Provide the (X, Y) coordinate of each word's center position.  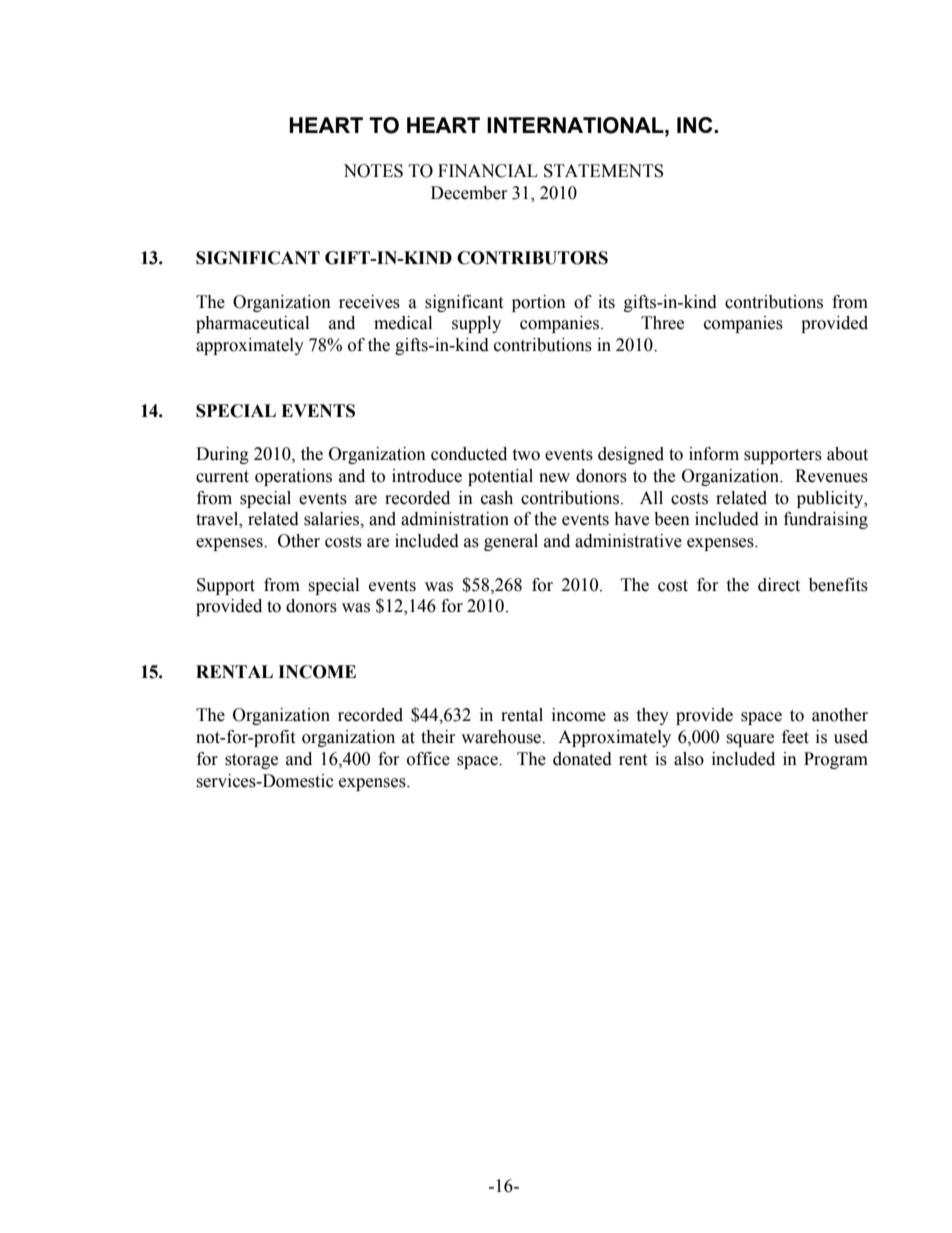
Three (662, 323)
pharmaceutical (252, 324)
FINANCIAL (488, 171)
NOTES (373, 171)
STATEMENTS (603, 171)
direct (779, 585)
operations (293, 477)
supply (476, 324)
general (511, 542)
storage (251, 761)
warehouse (502, 737)
